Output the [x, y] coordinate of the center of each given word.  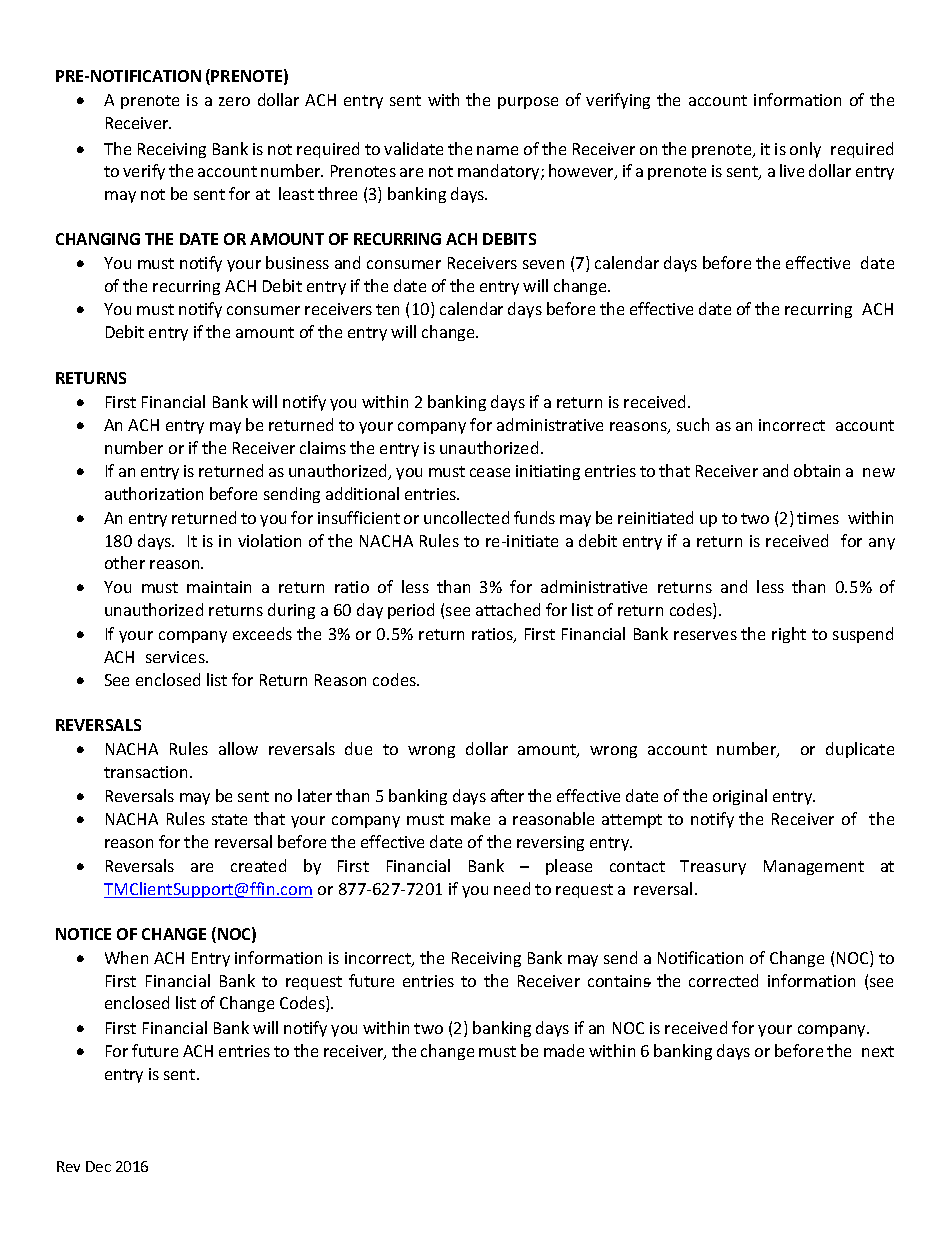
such [693, 424]
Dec [98, 1166]
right [789, 635]
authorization [154, 493]
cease [490, 472]
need [512, 888]
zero [234, 101]
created [258, 865]
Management [814, 867]
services [176, 657]
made [564, 1050]
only [805, 150]
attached [508, 609]
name [497, 150]
